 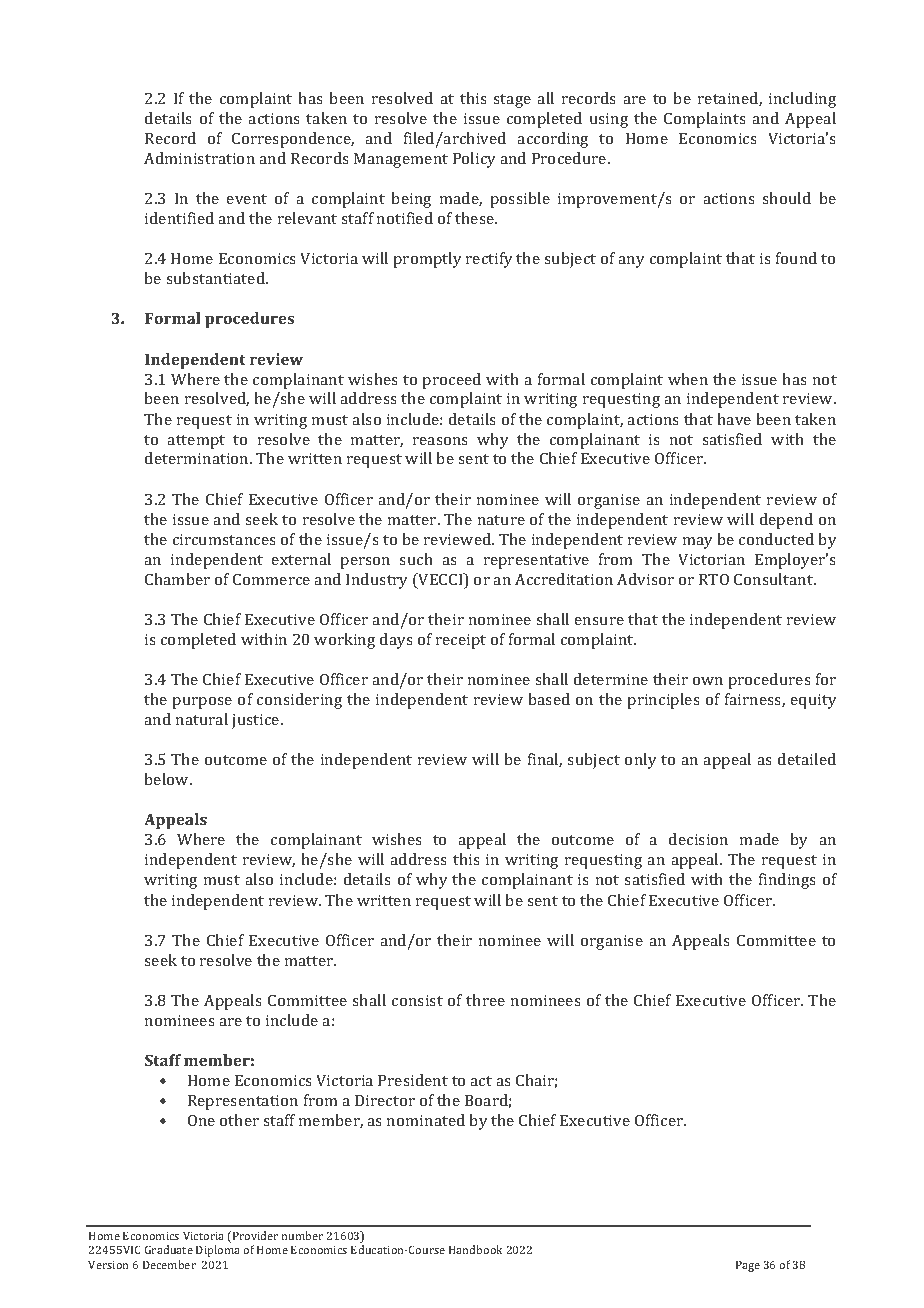 What do you see at coordinates (365, 563) in the screenshot?
I see `person` at bounding box center [365, 563].
